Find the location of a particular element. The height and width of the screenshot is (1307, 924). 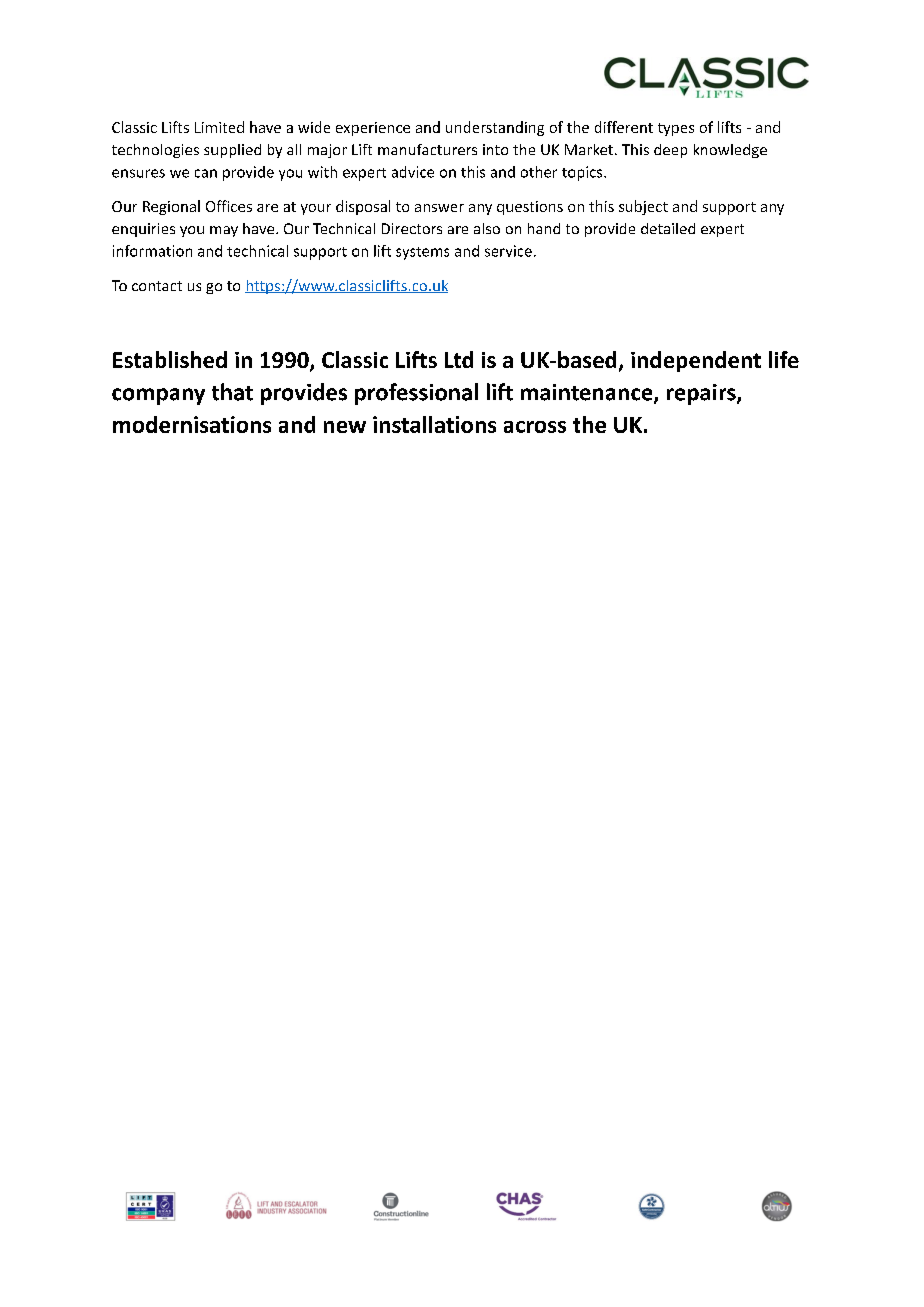

Established is located at coordinates (170, 359).
